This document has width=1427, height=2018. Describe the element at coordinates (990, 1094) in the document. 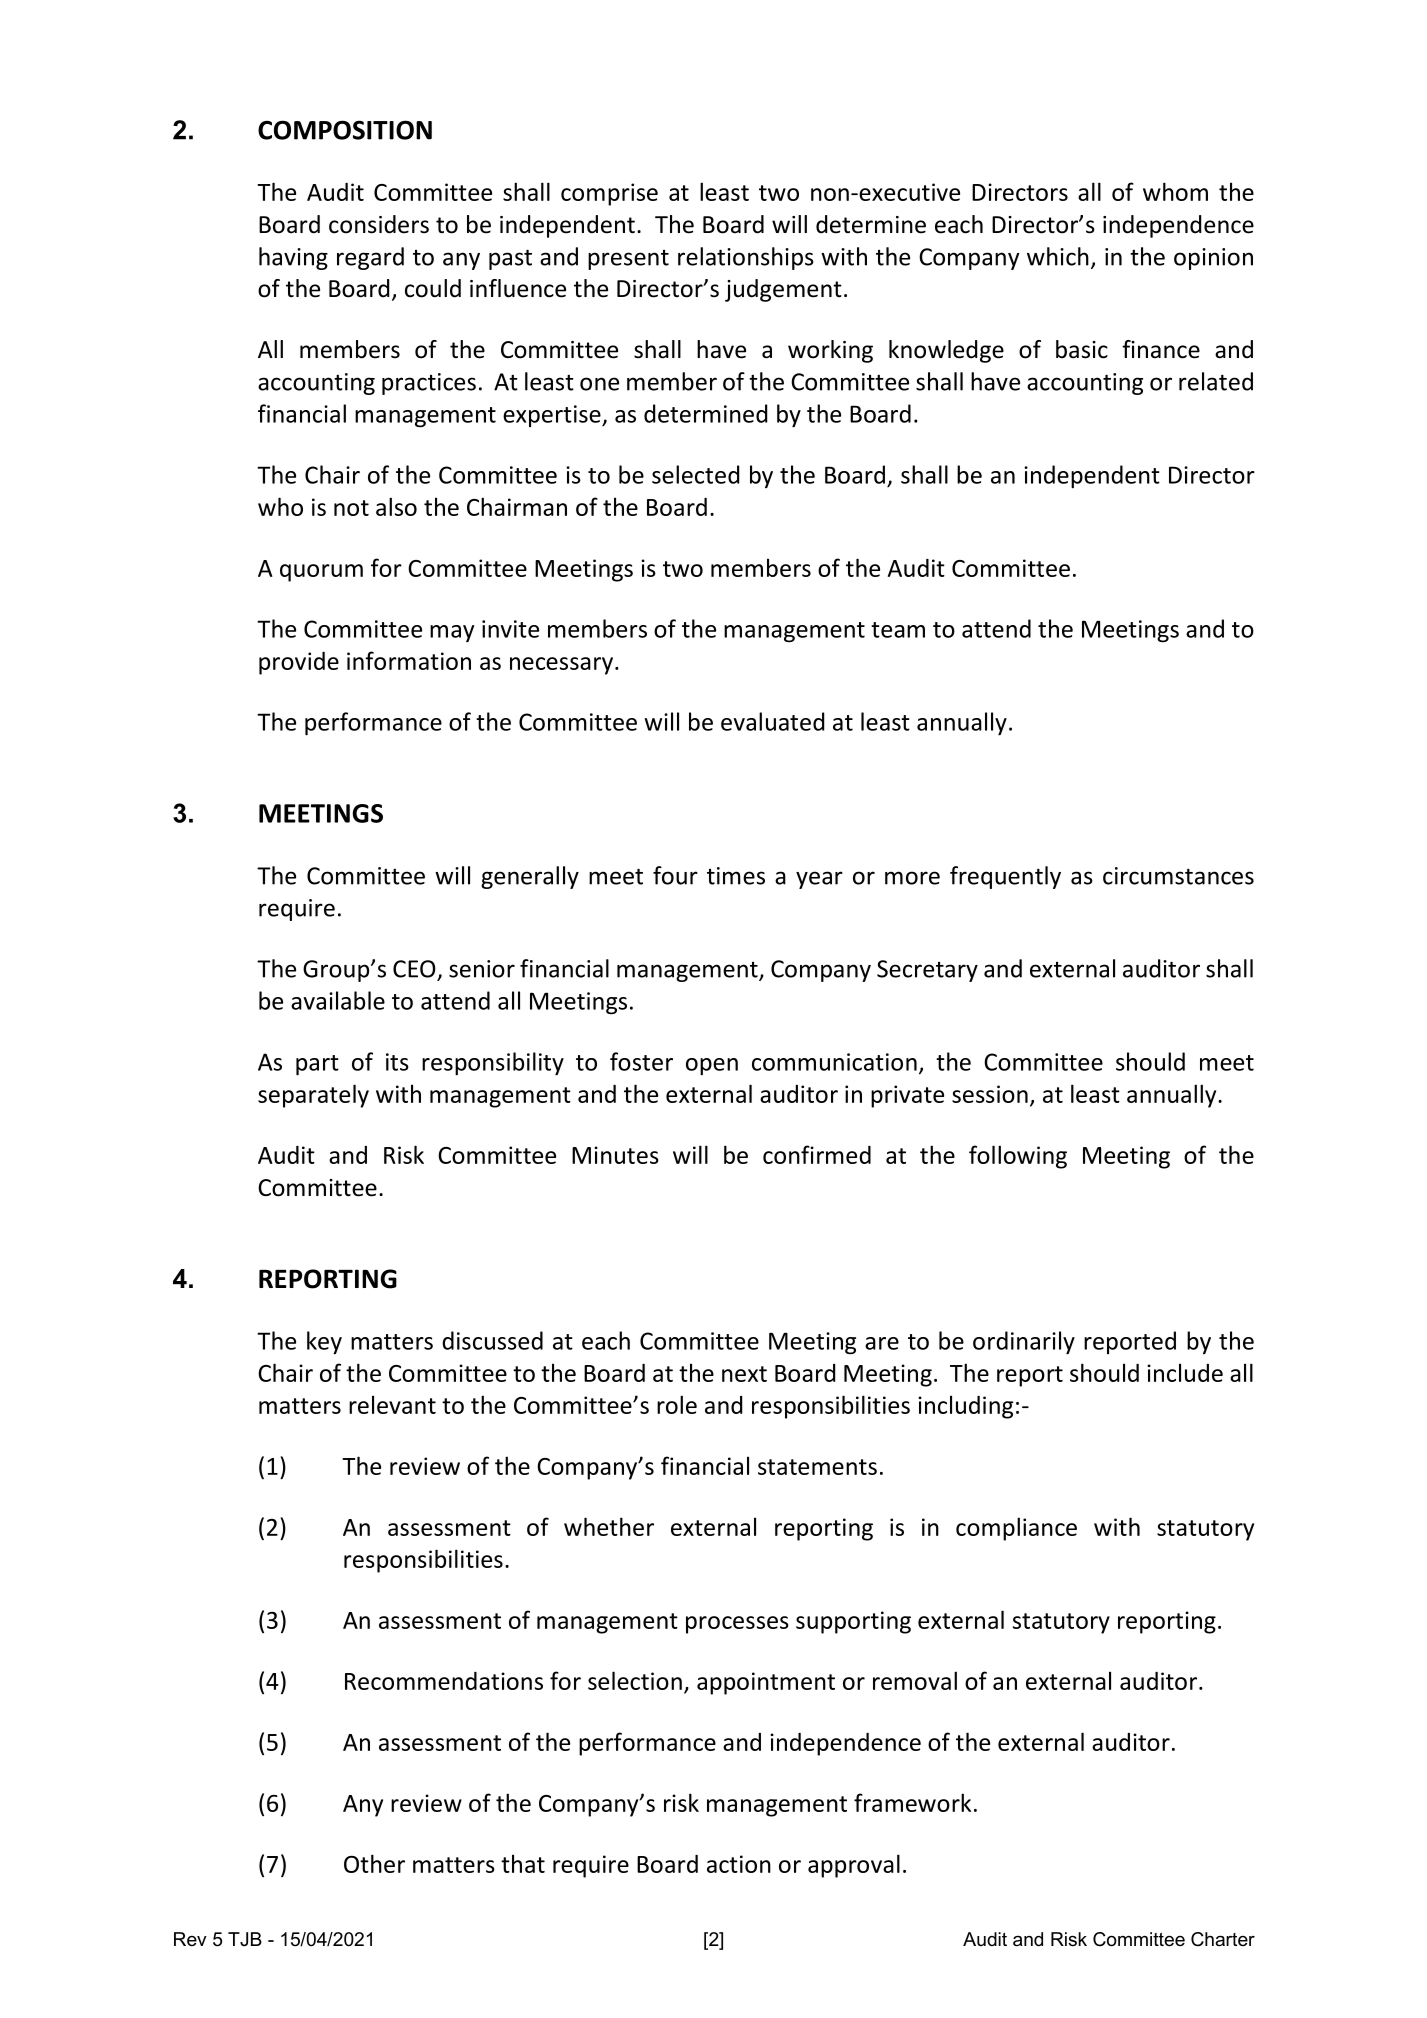

I see `session` at that location.
